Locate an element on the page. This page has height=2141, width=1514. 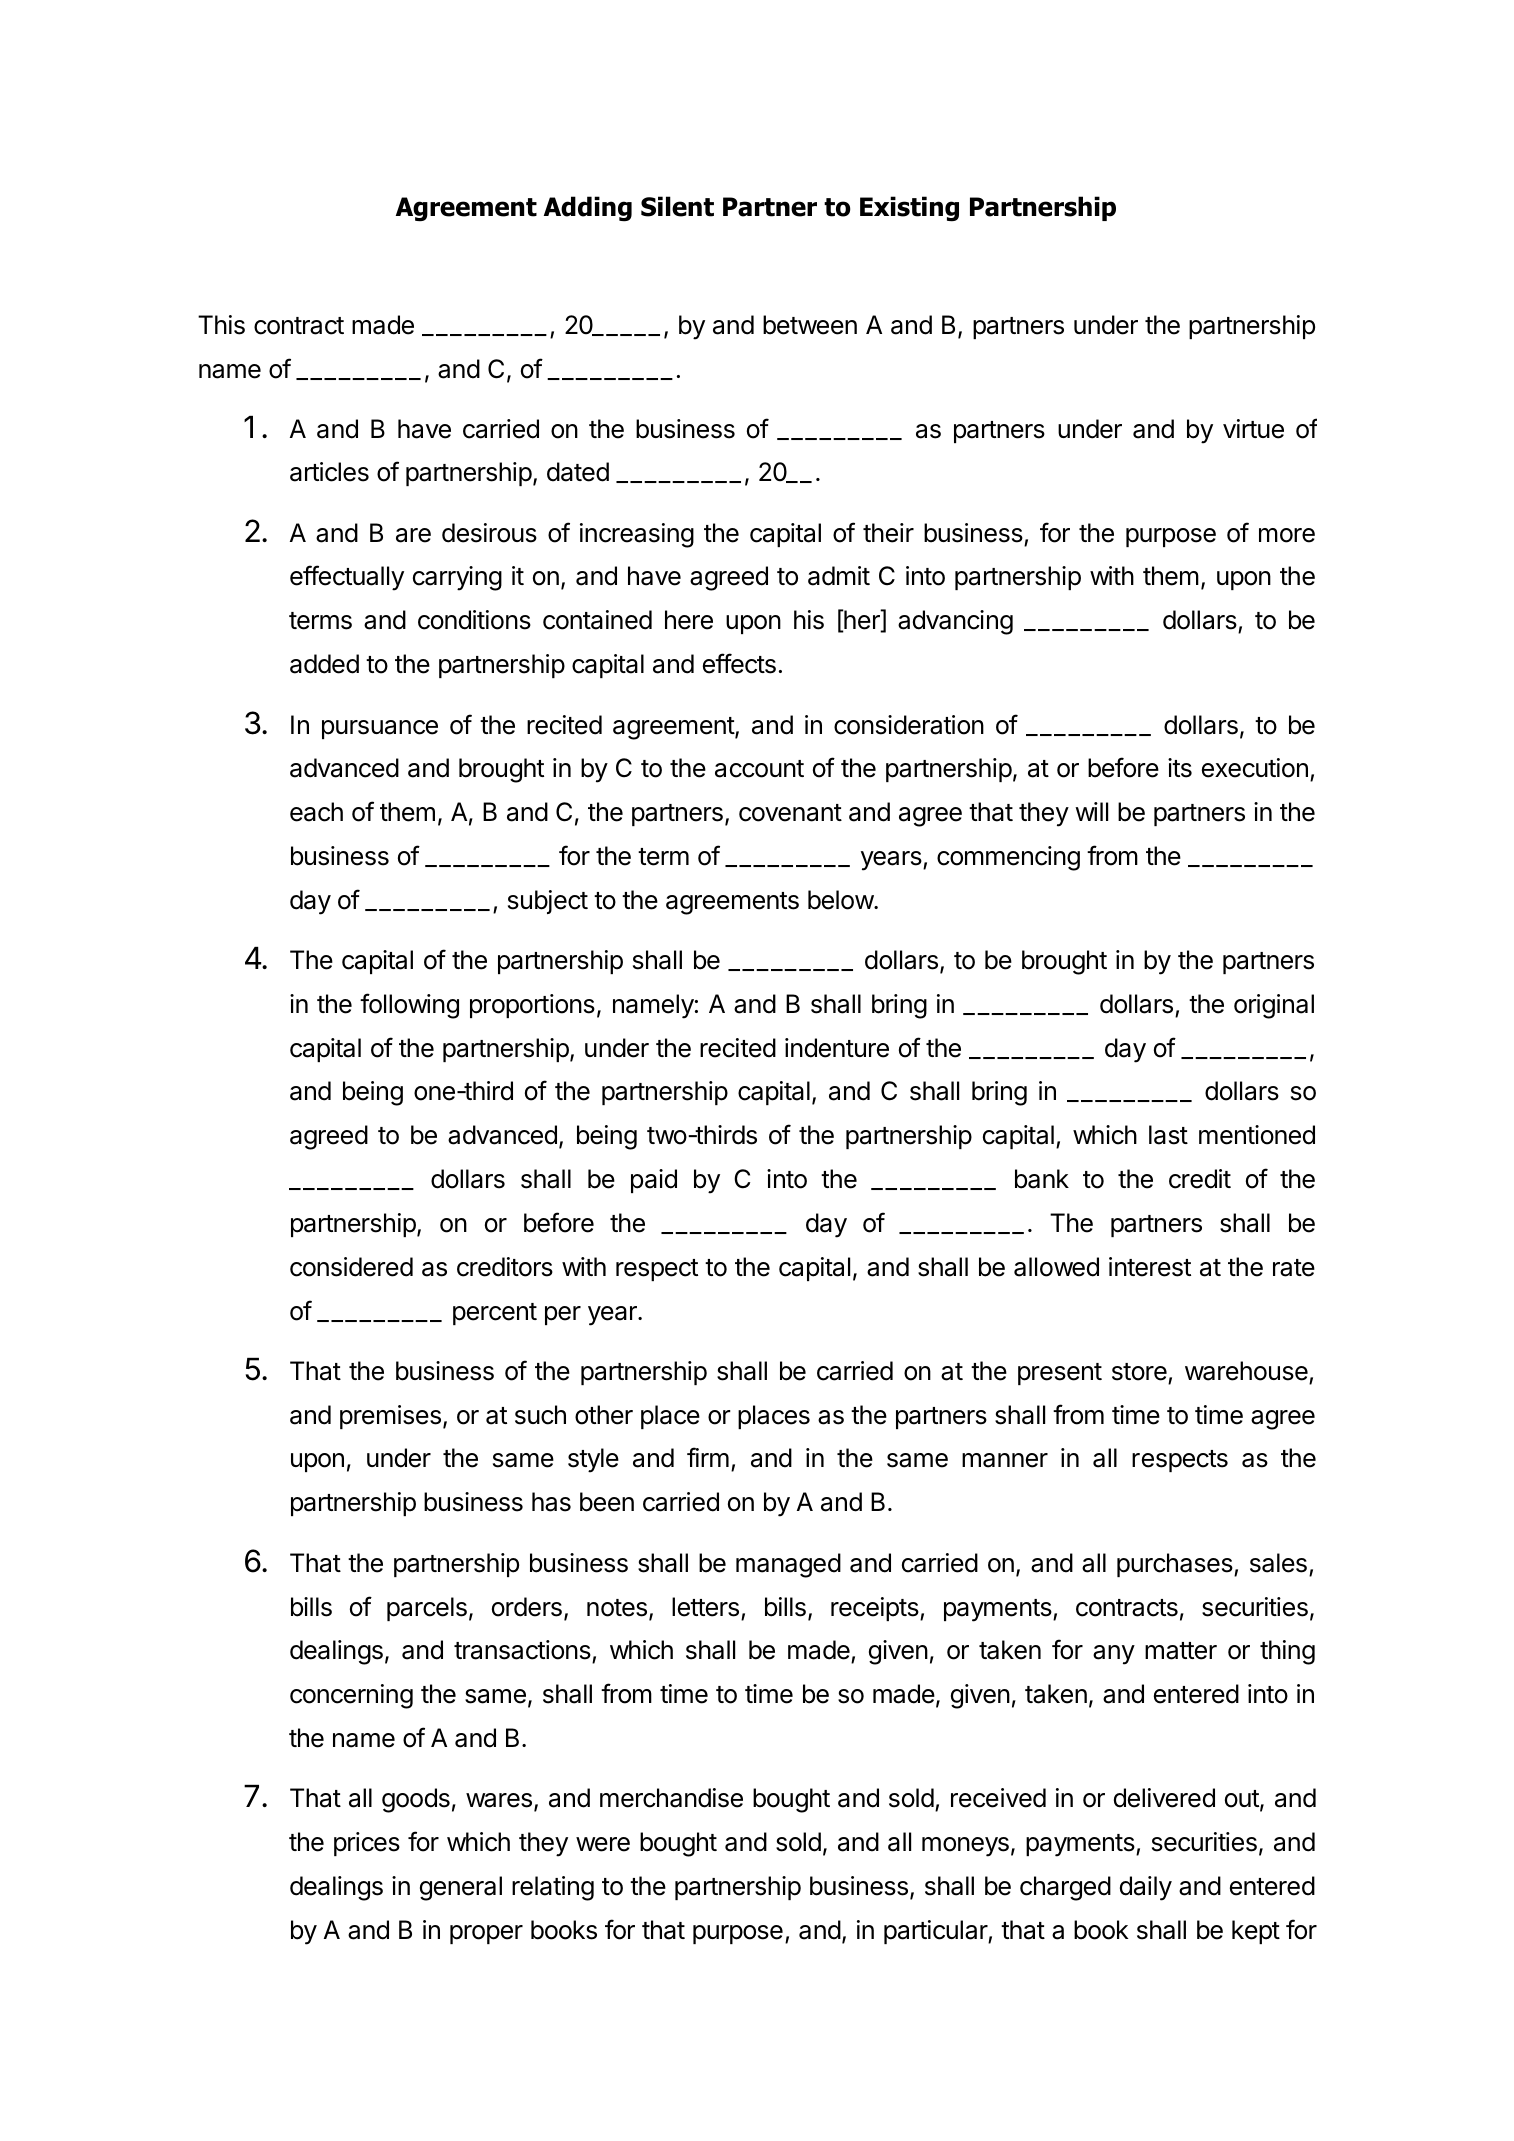
between is located at coordinates (810, 325).
